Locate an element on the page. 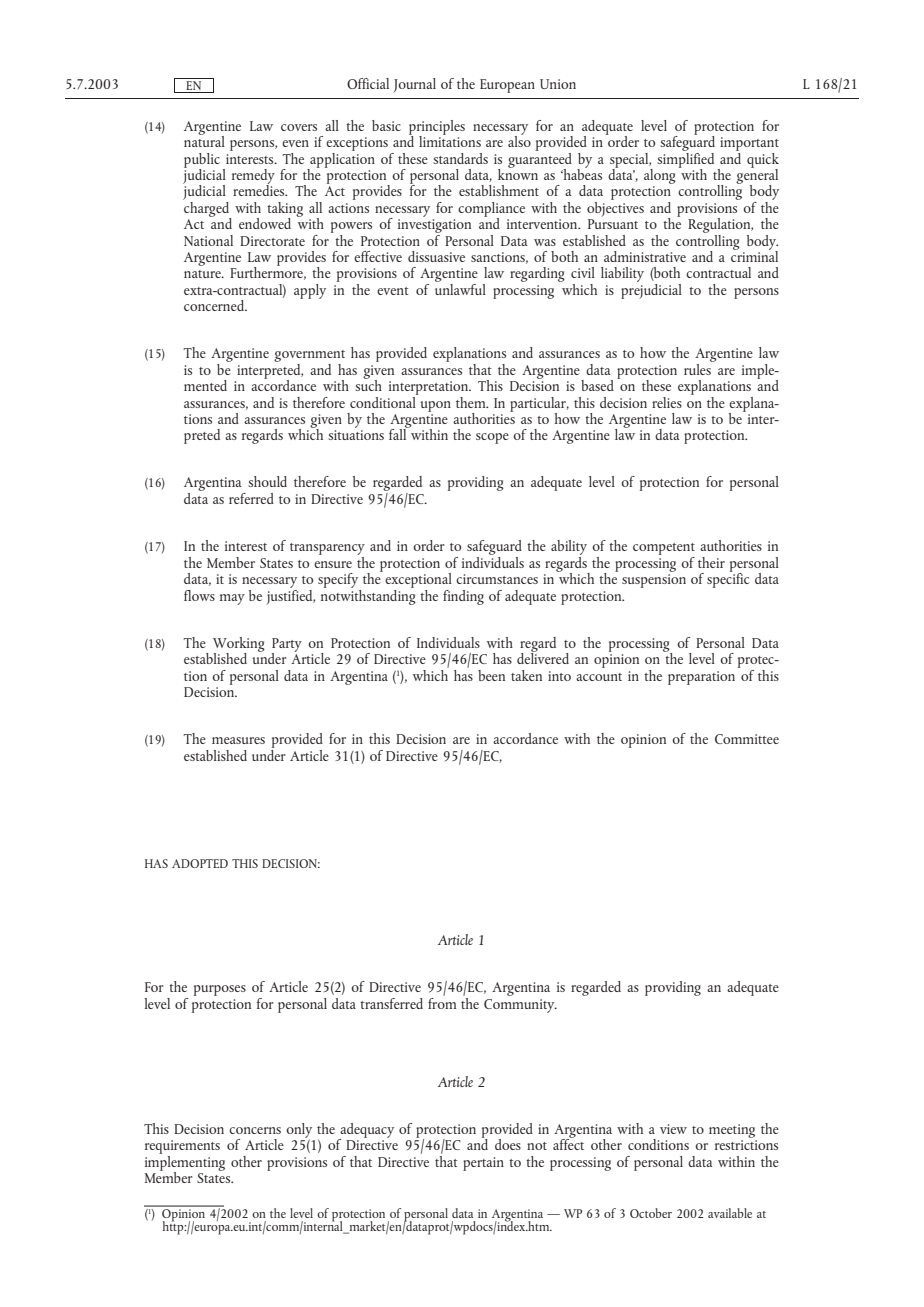 This image has width=924, height=1307. Working is located at coordinates (239, 645).
